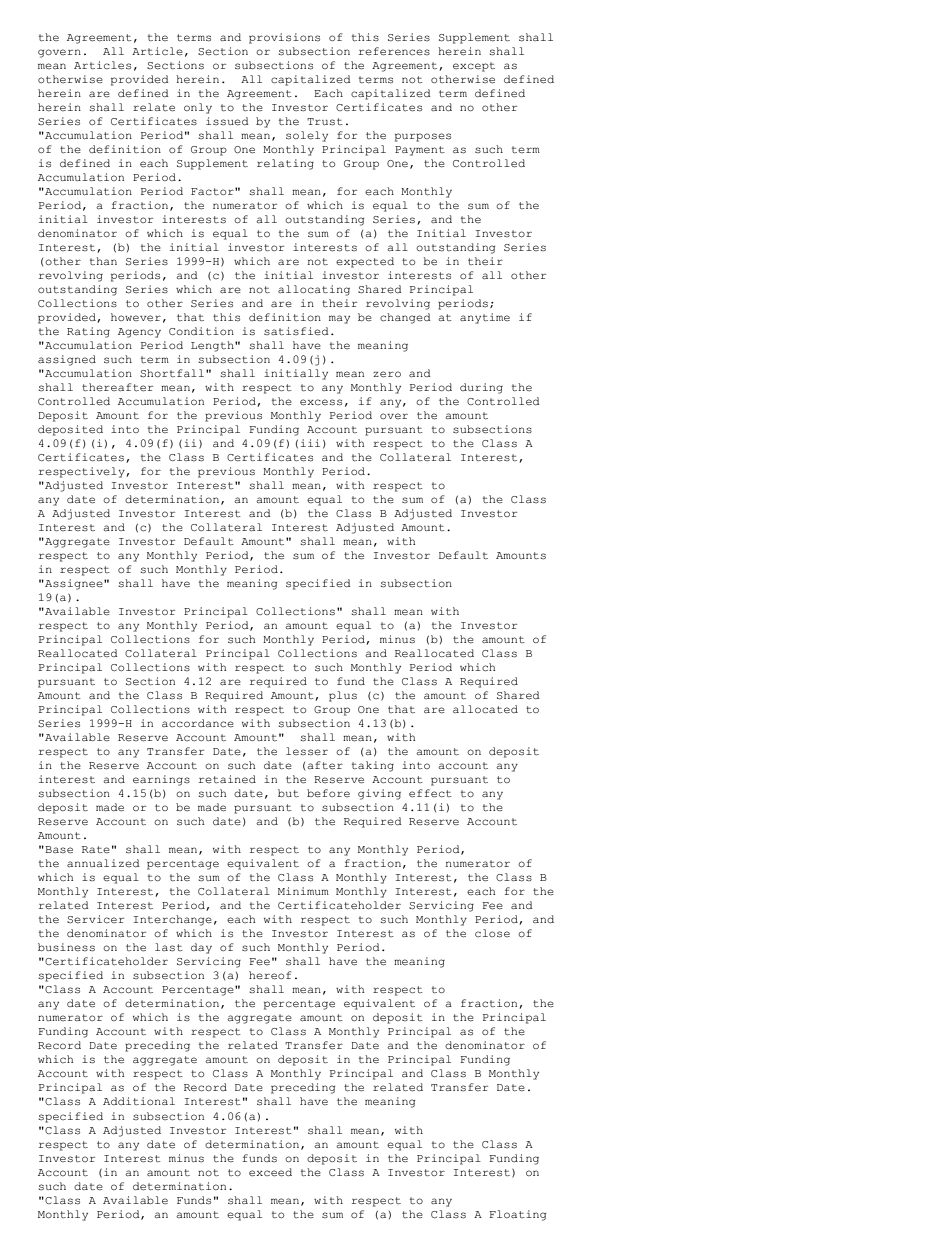 This screenshot has width=952, height=1233. What do you see at coordinates (430, 793) in the screenshot?
I see `effect` at bounding box center [430, 793].
